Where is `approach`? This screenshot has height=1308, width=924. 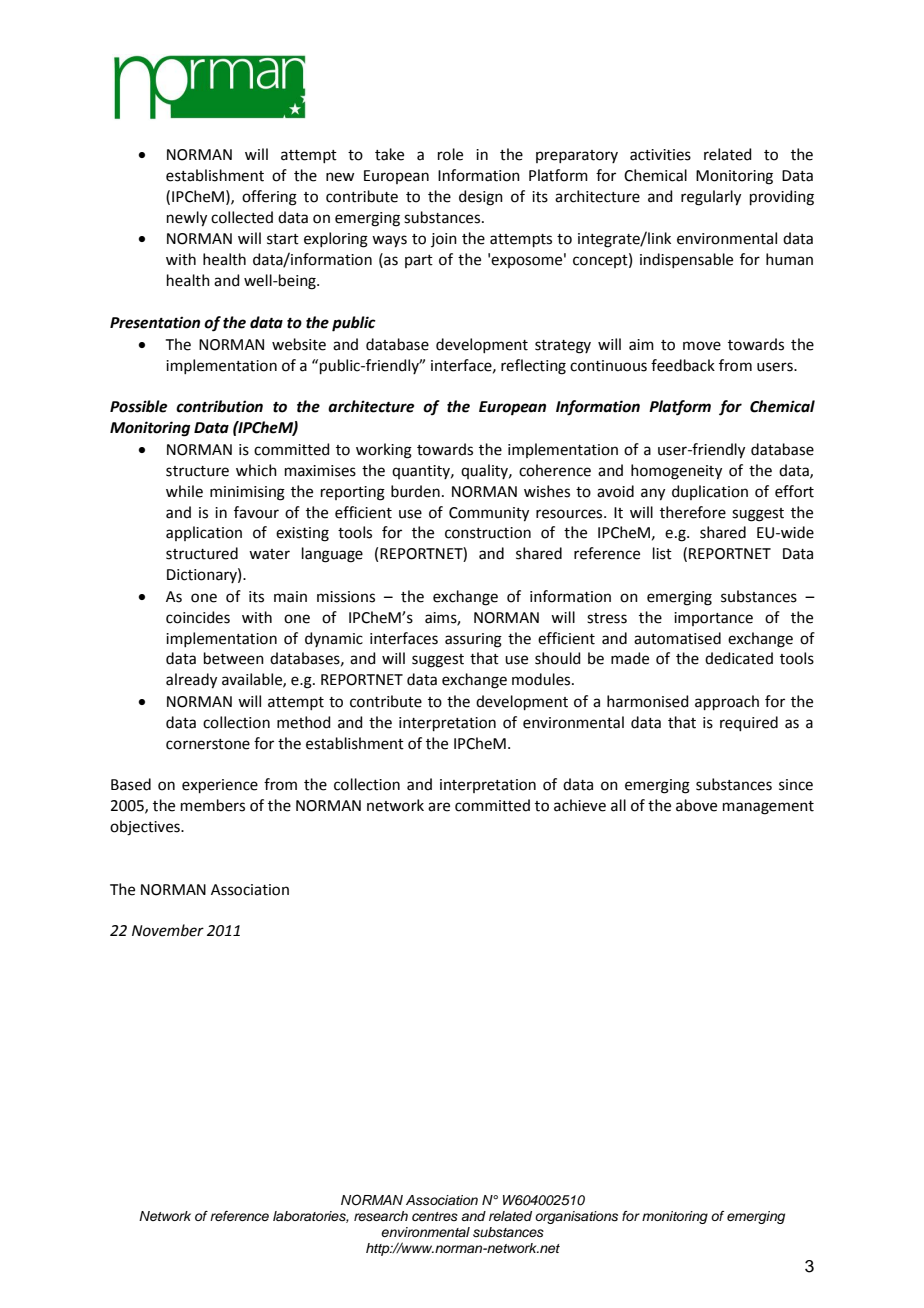 approach is located at coordinates (727, 702).
